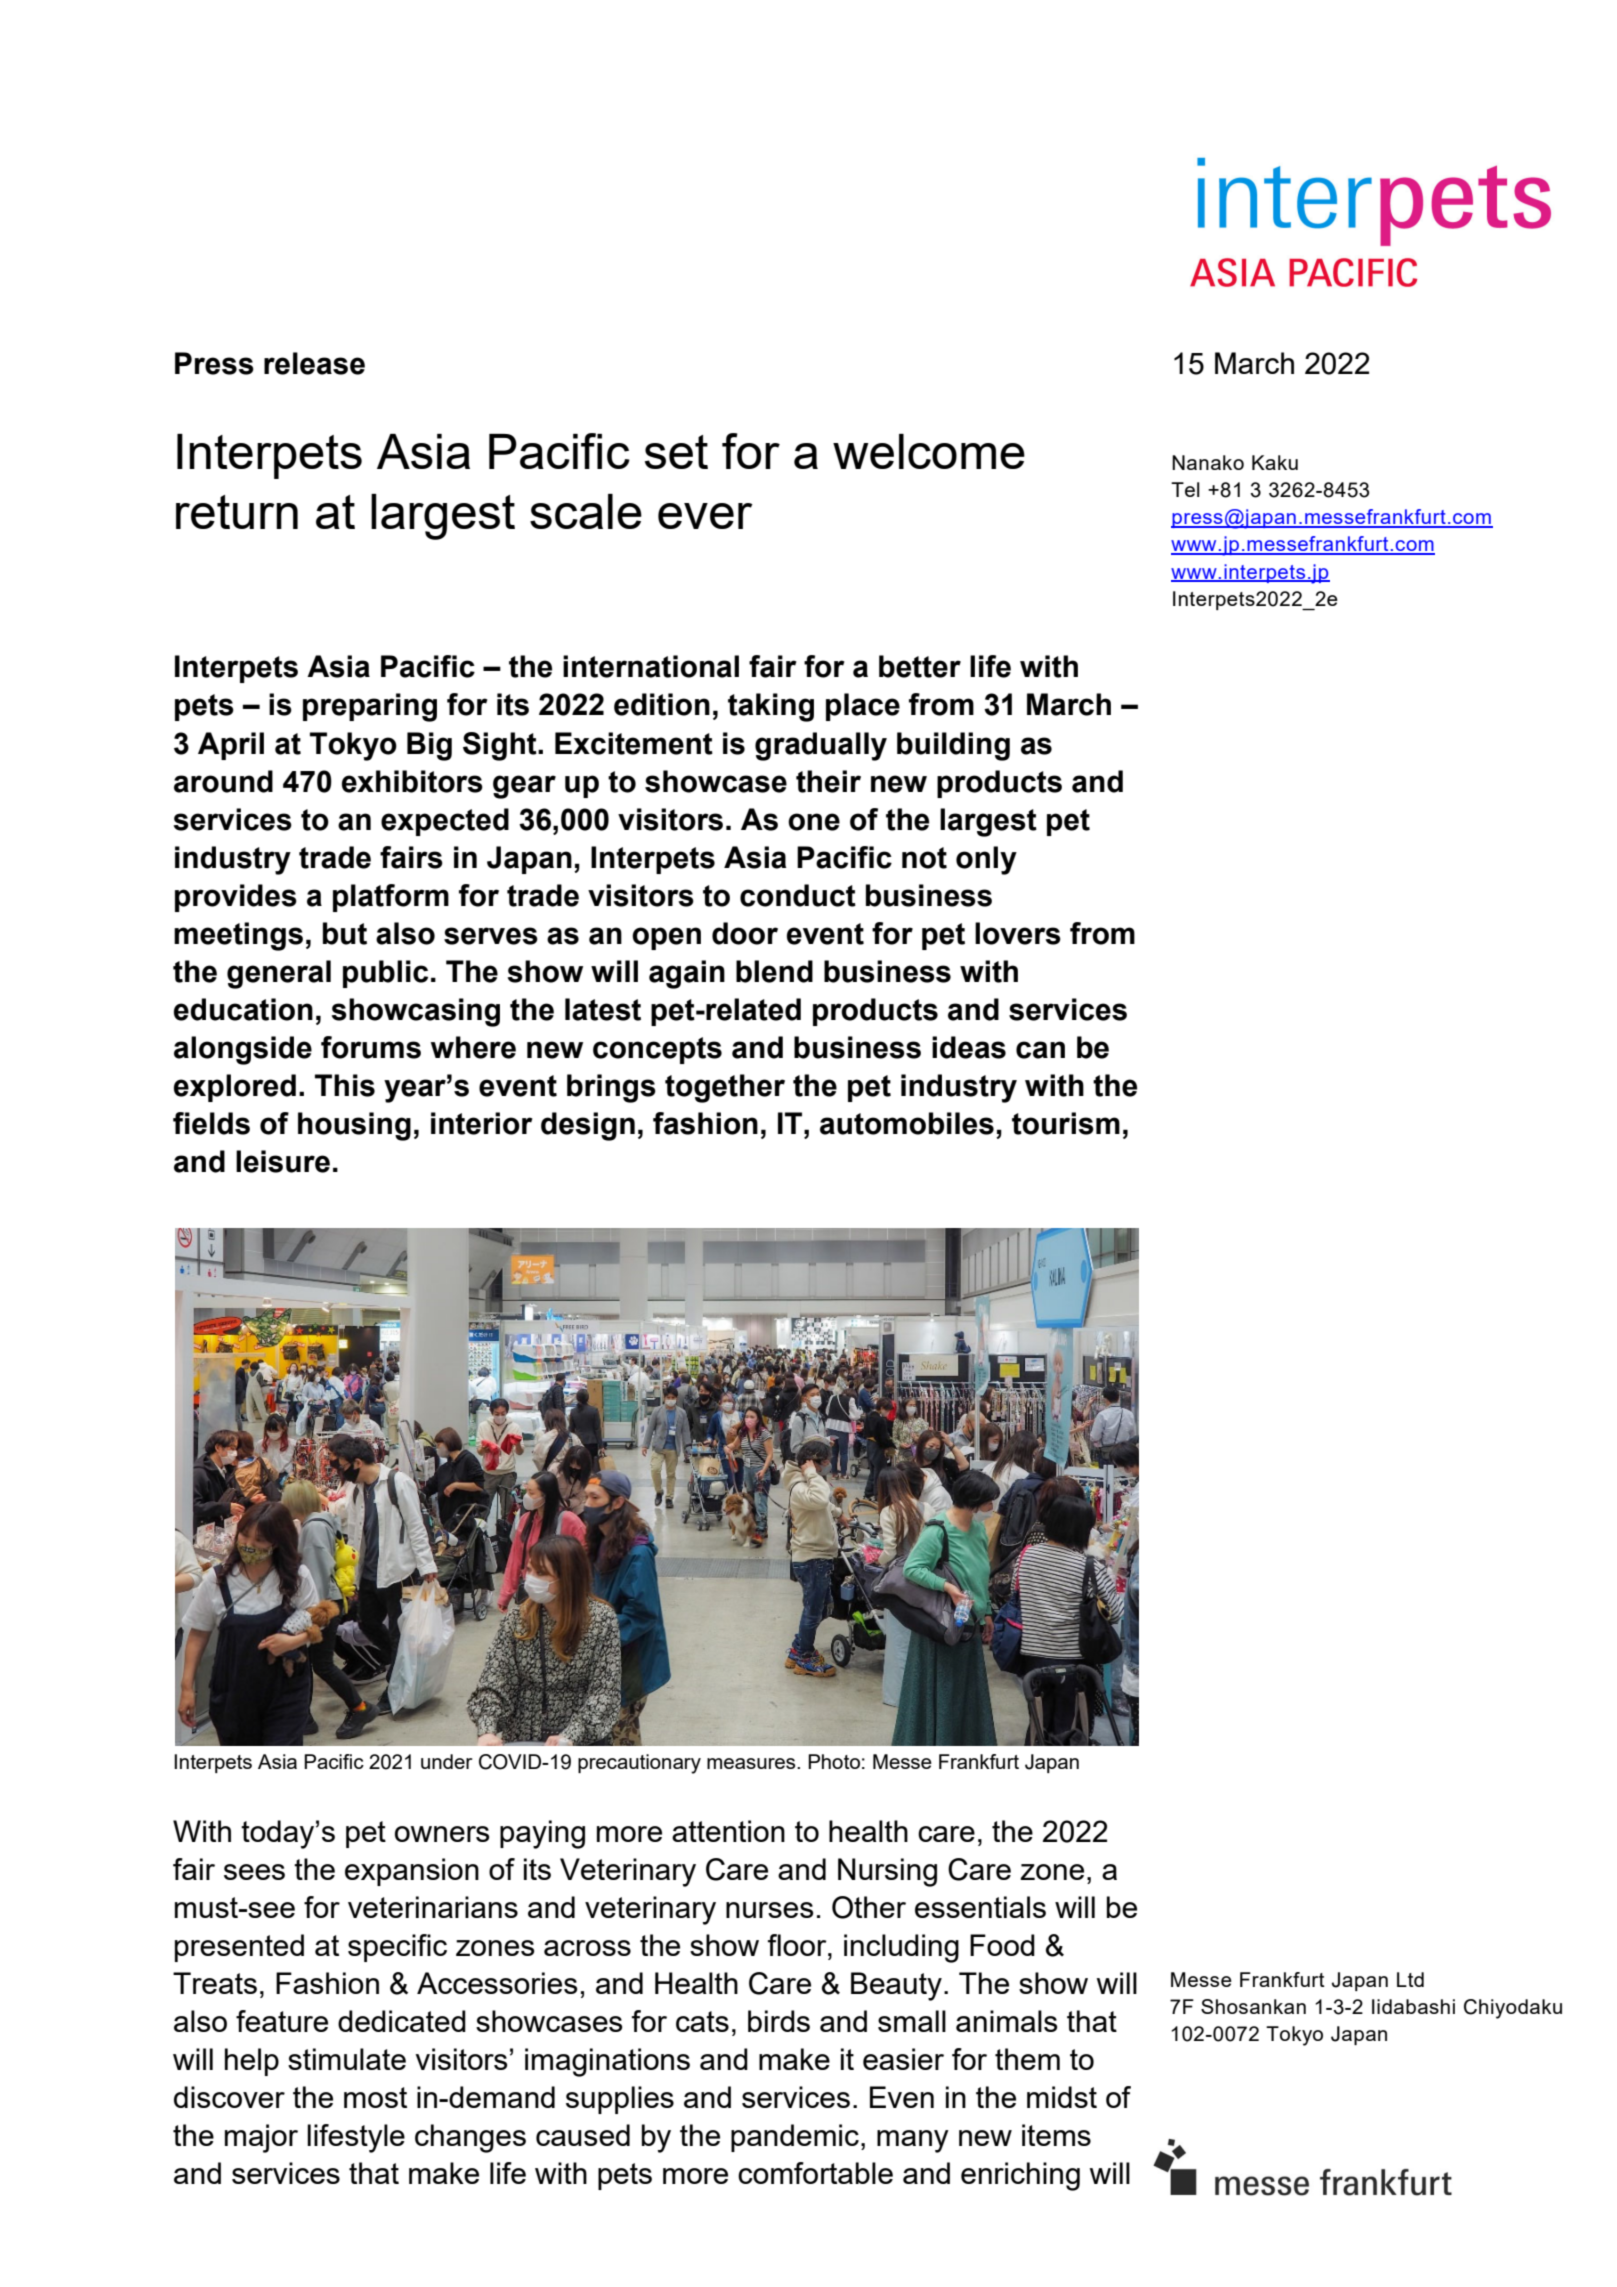  I want to click on release, so click(314, 363).
